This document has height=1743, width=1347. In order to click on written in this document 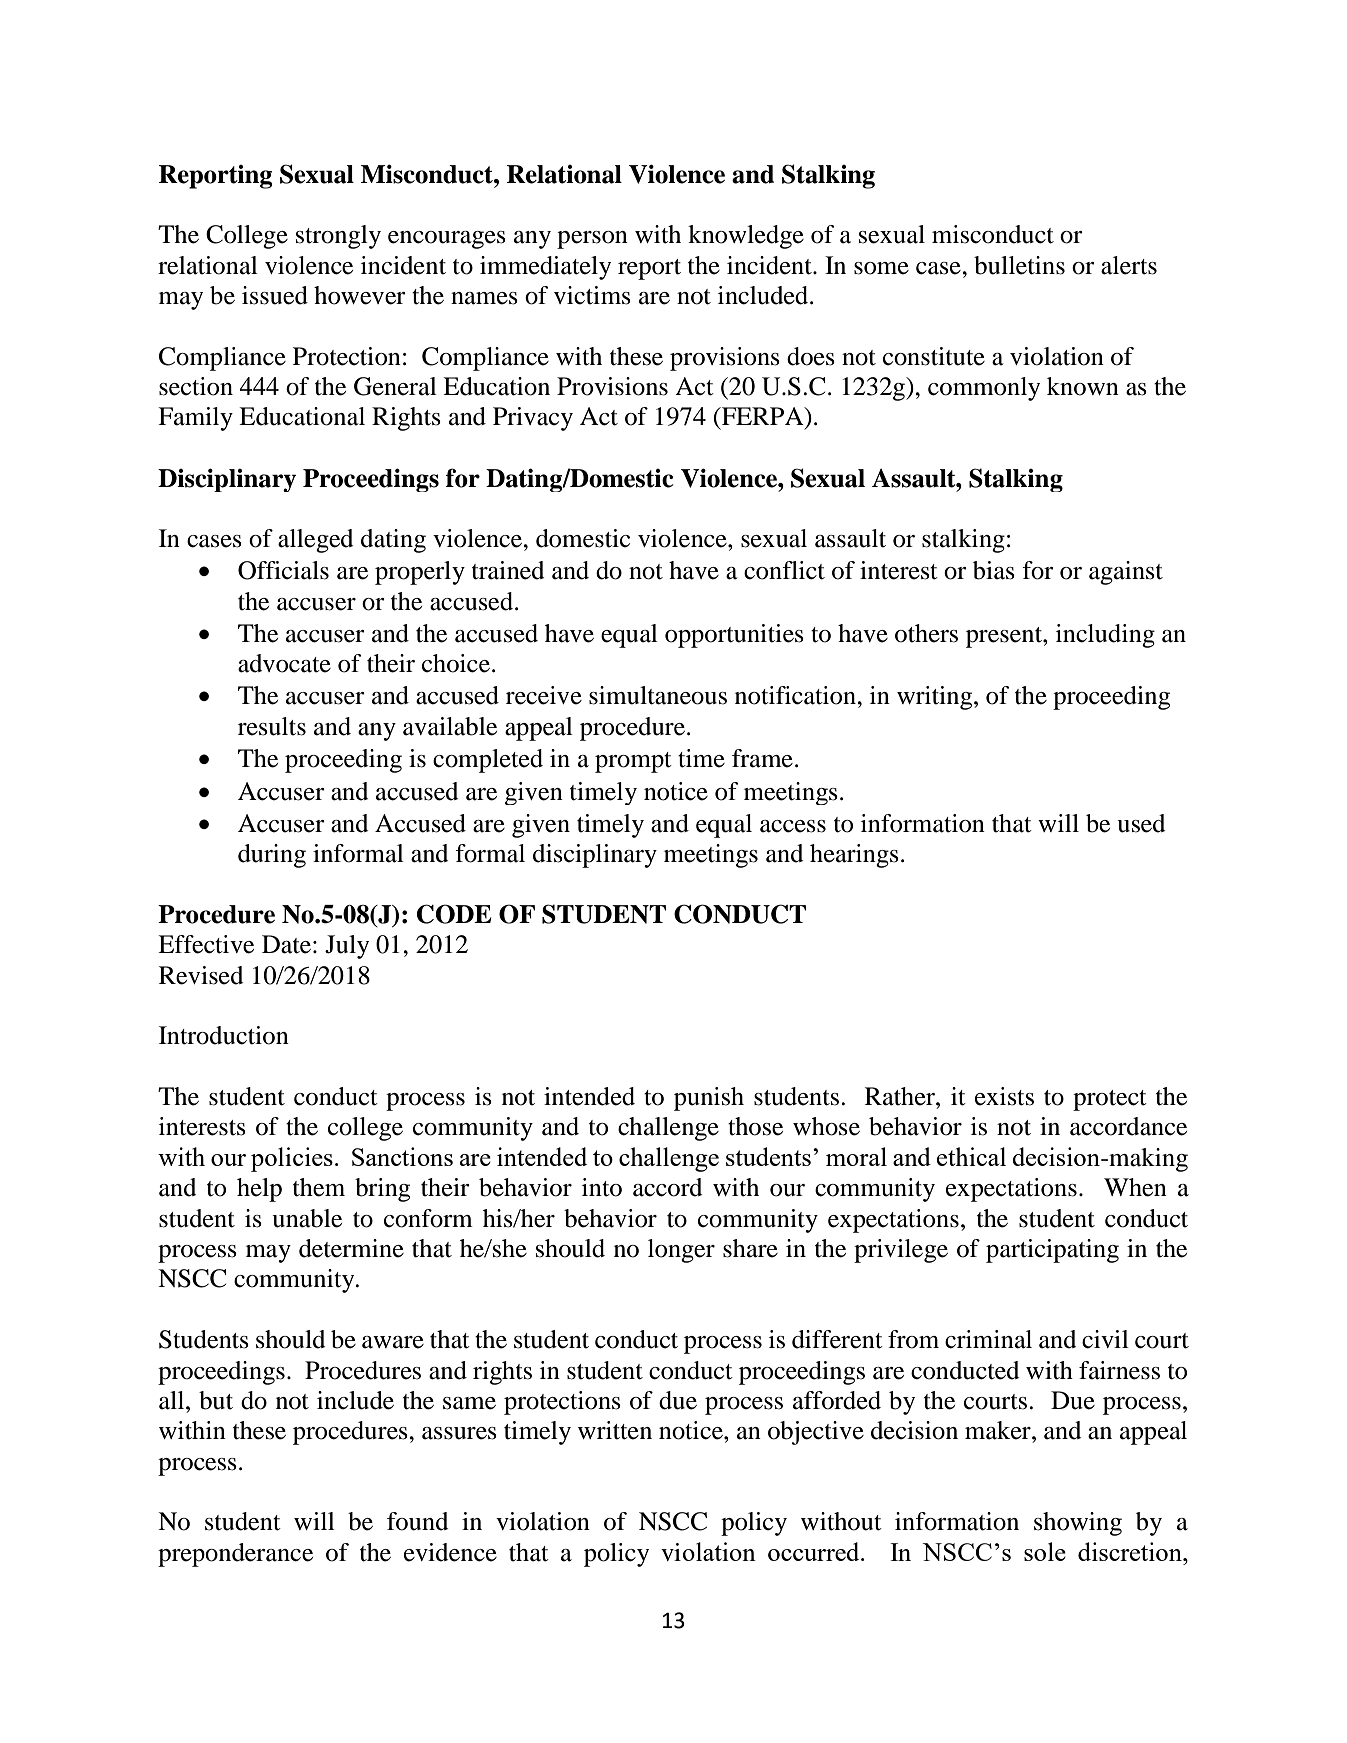, I will do `click(615, 1430)`.
